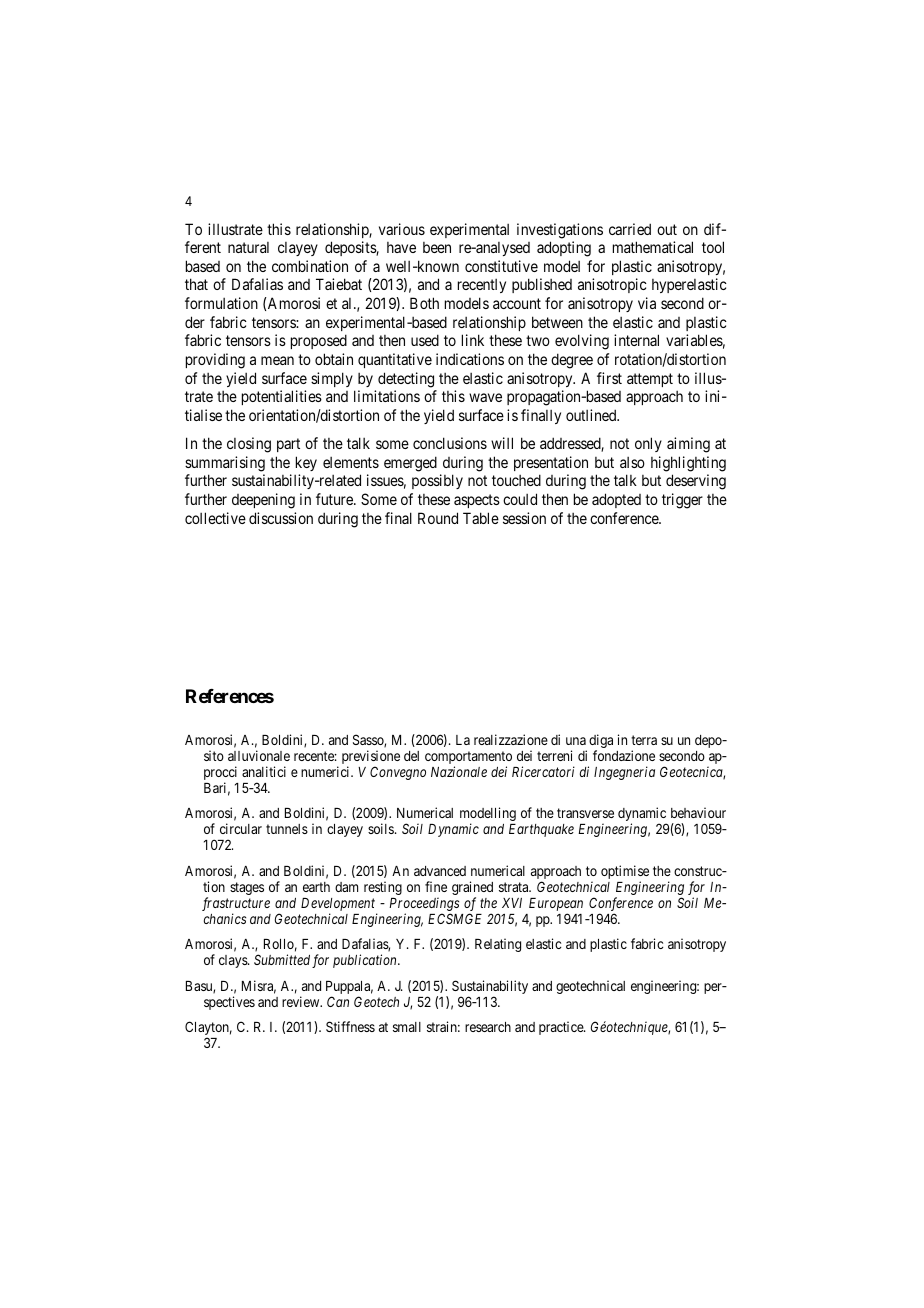 The image size is (924, 1308). Describe the element at coordinates (437, 247) in the document. I see `been` at that location.
